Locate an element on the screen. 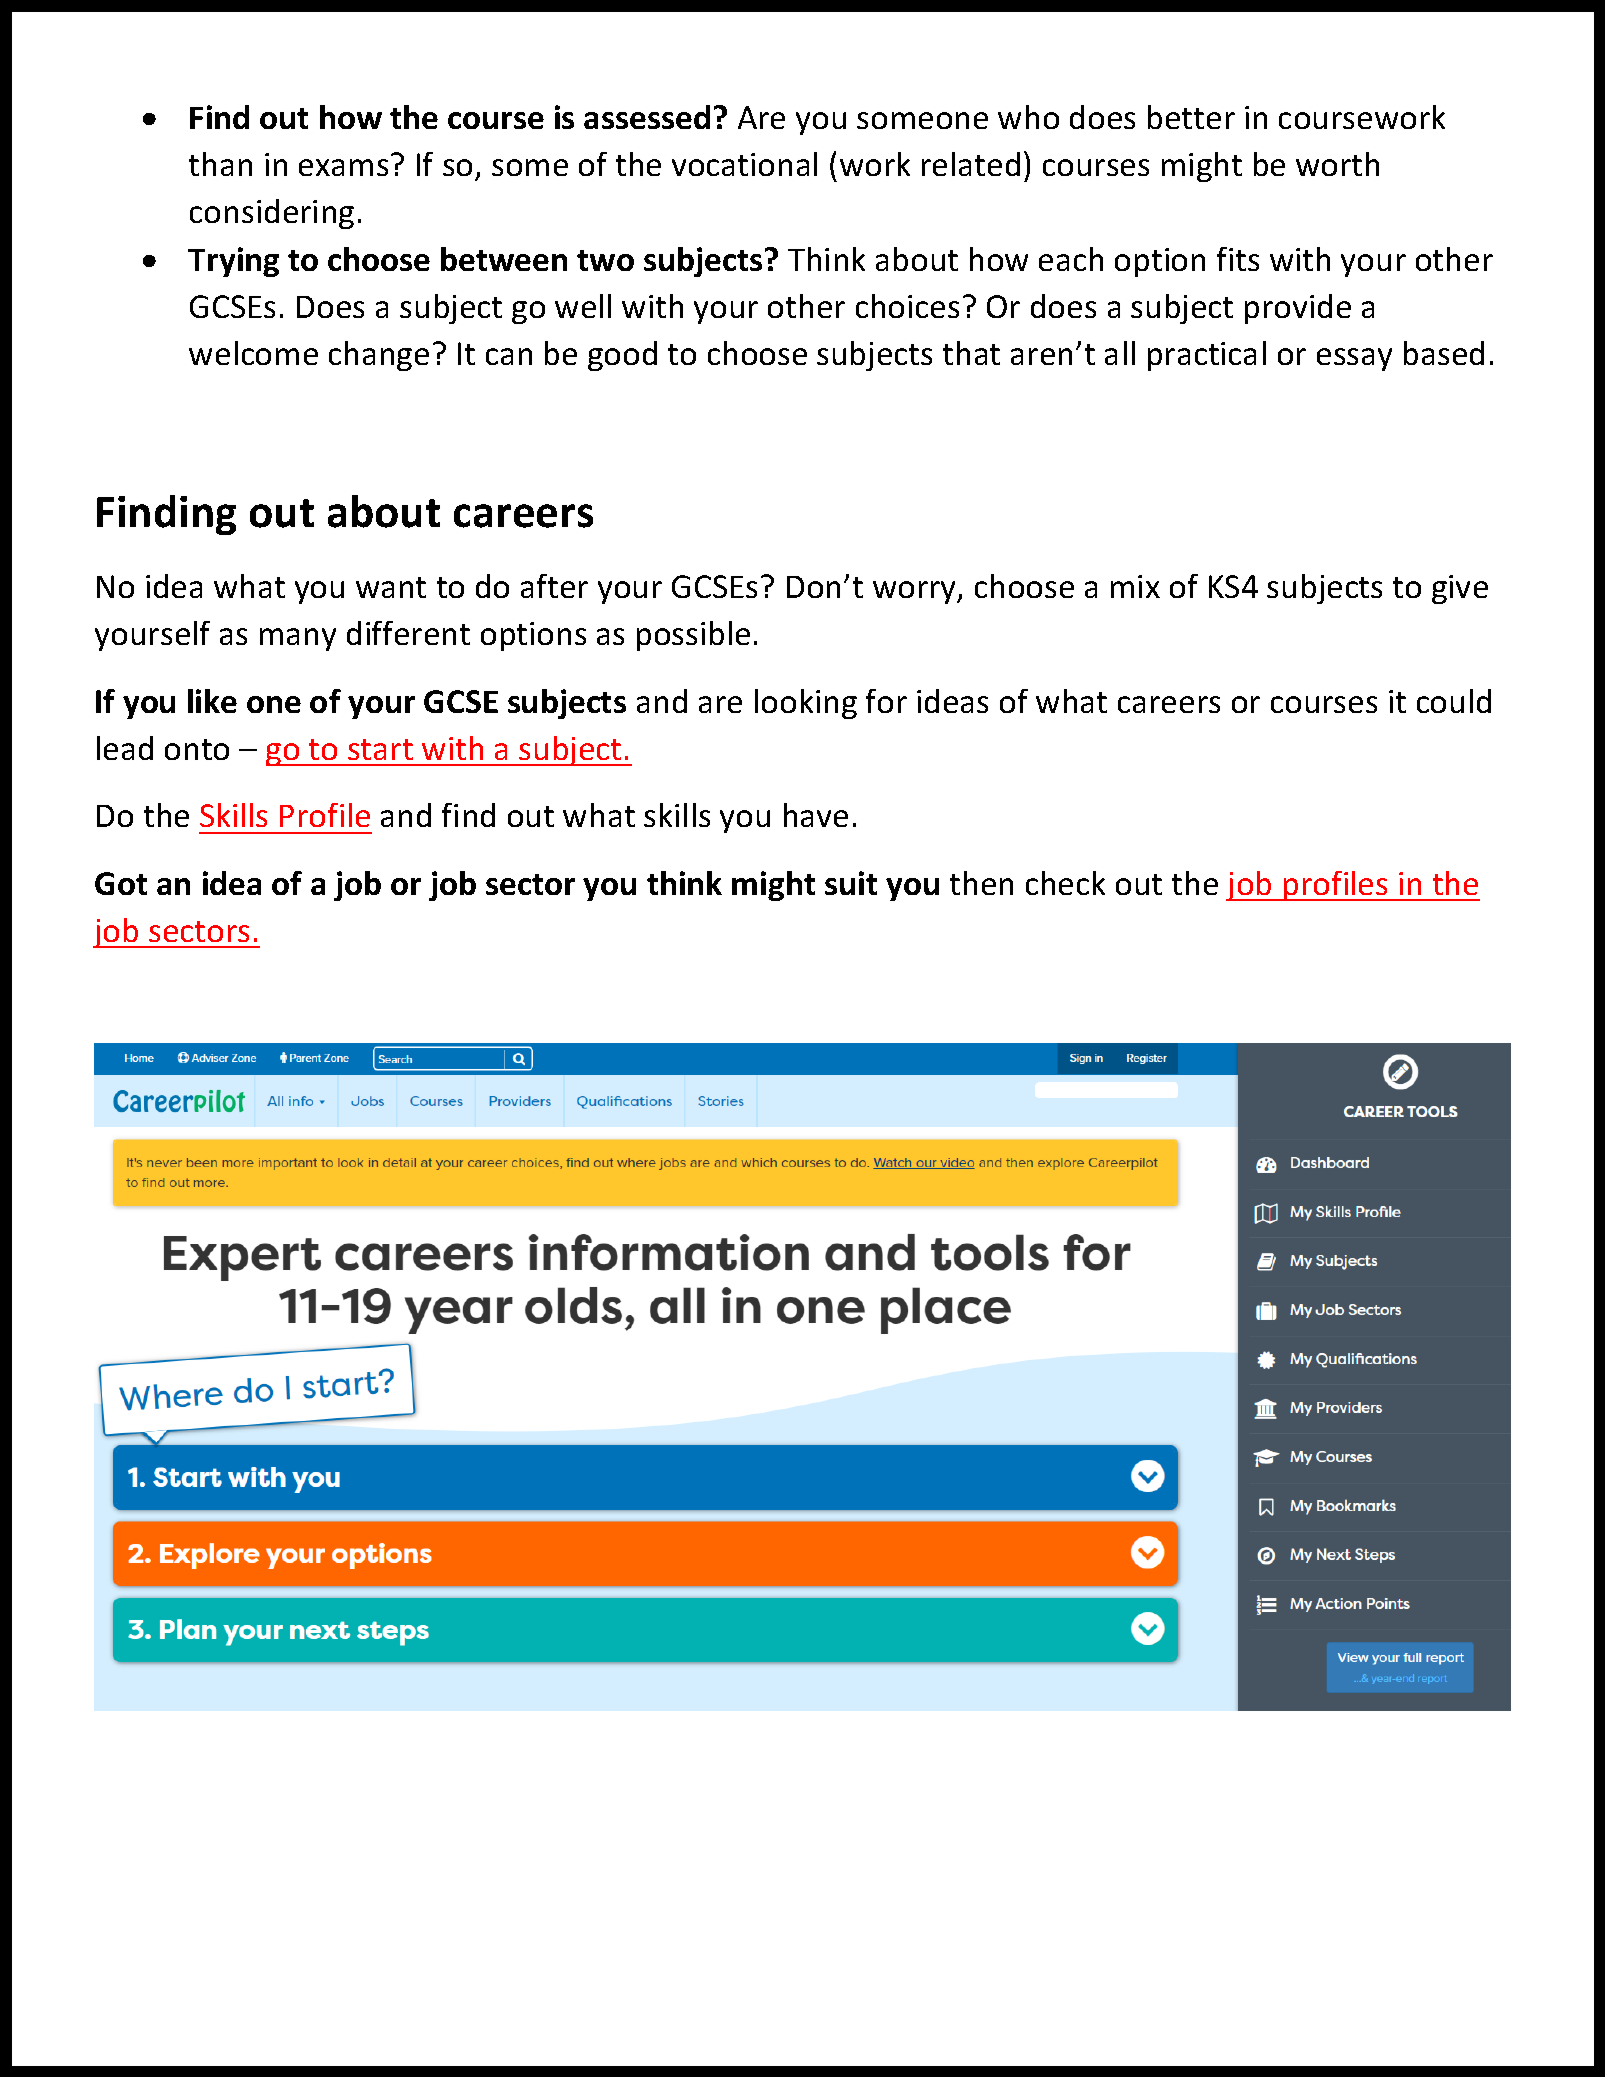  than is located at coordinates (220, 164).
